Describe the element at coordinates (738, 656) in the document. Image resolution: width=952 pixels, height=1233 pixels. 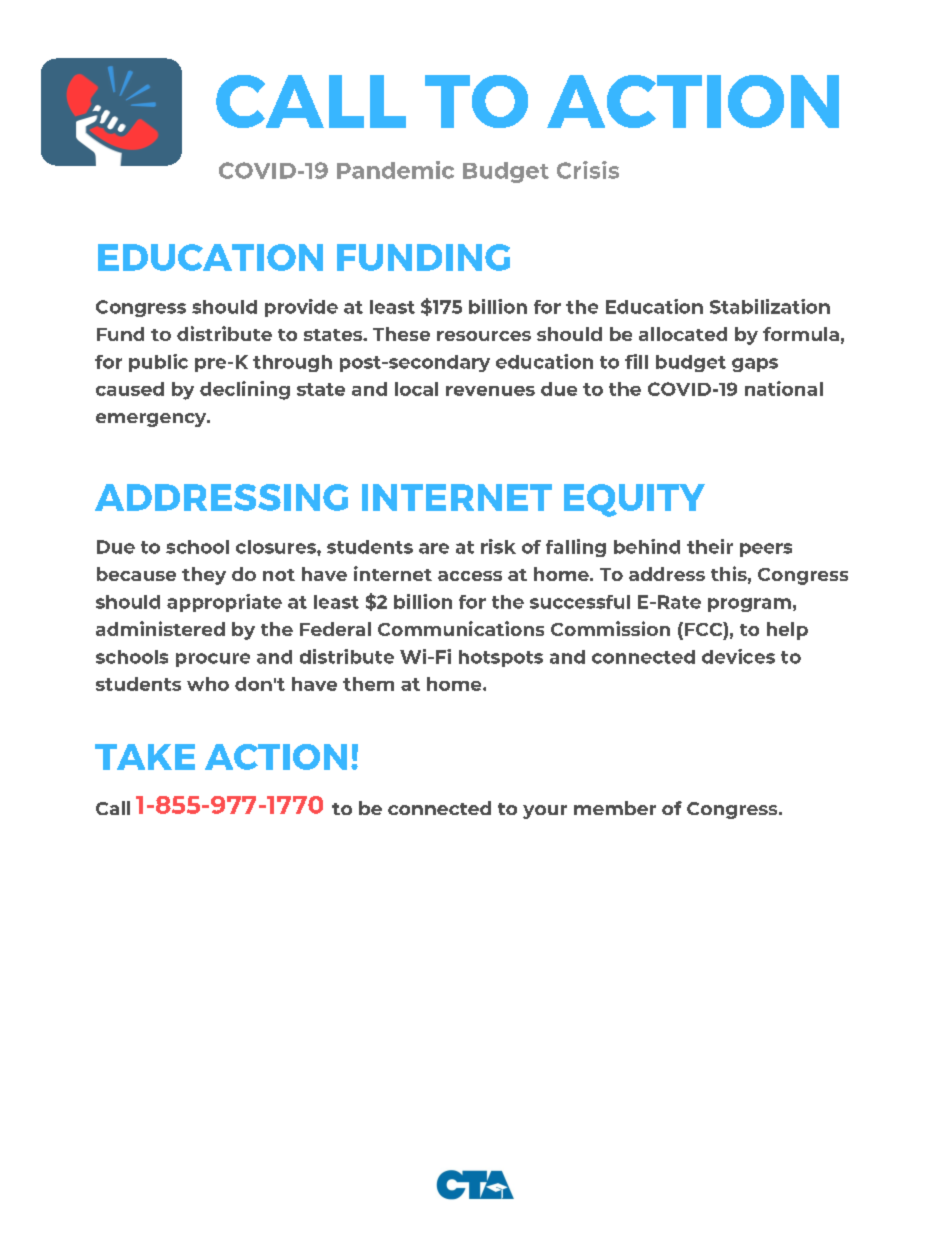
I see `devices` at that location.
